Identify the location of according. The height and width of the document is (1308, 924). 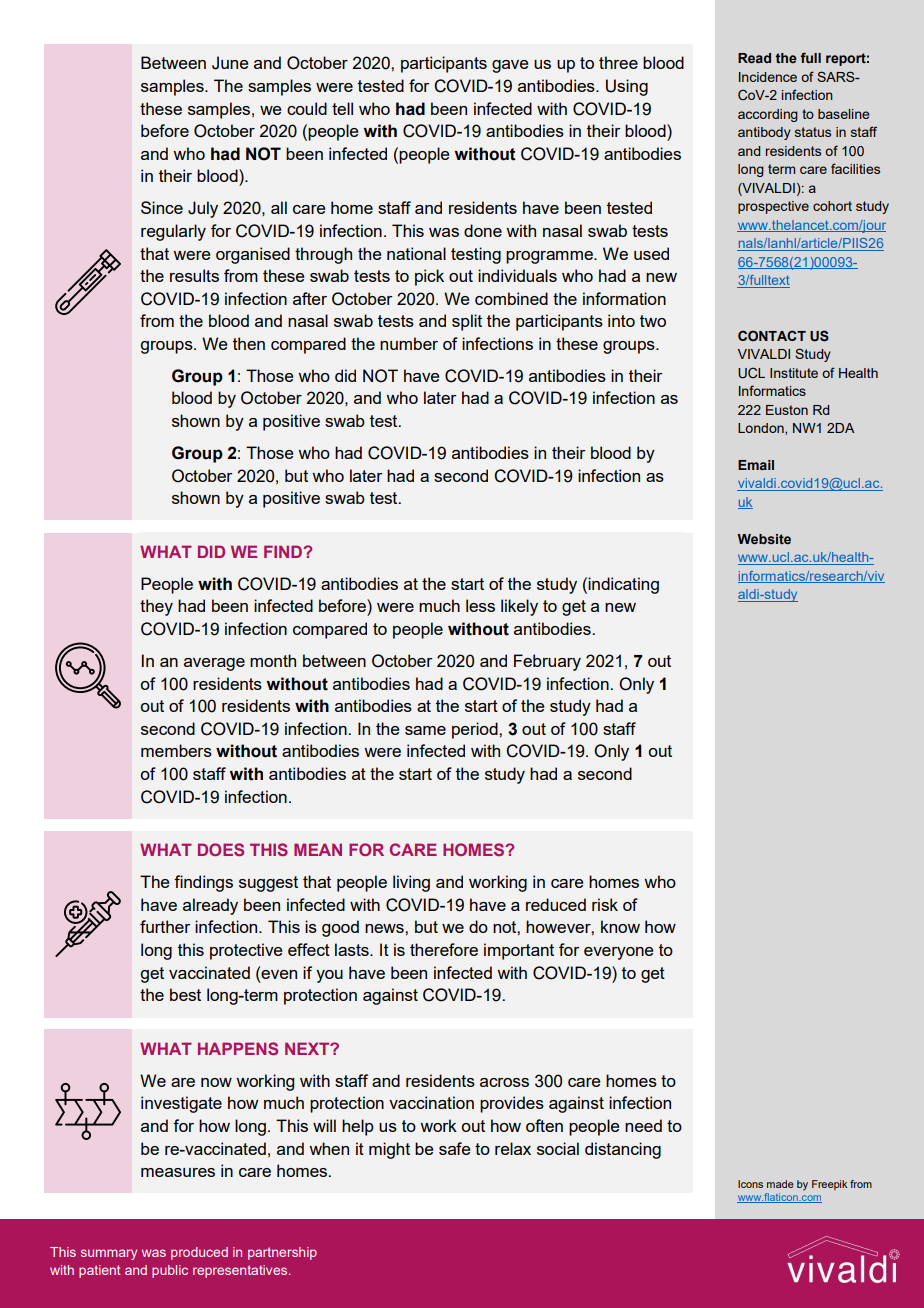
(768, 115).
